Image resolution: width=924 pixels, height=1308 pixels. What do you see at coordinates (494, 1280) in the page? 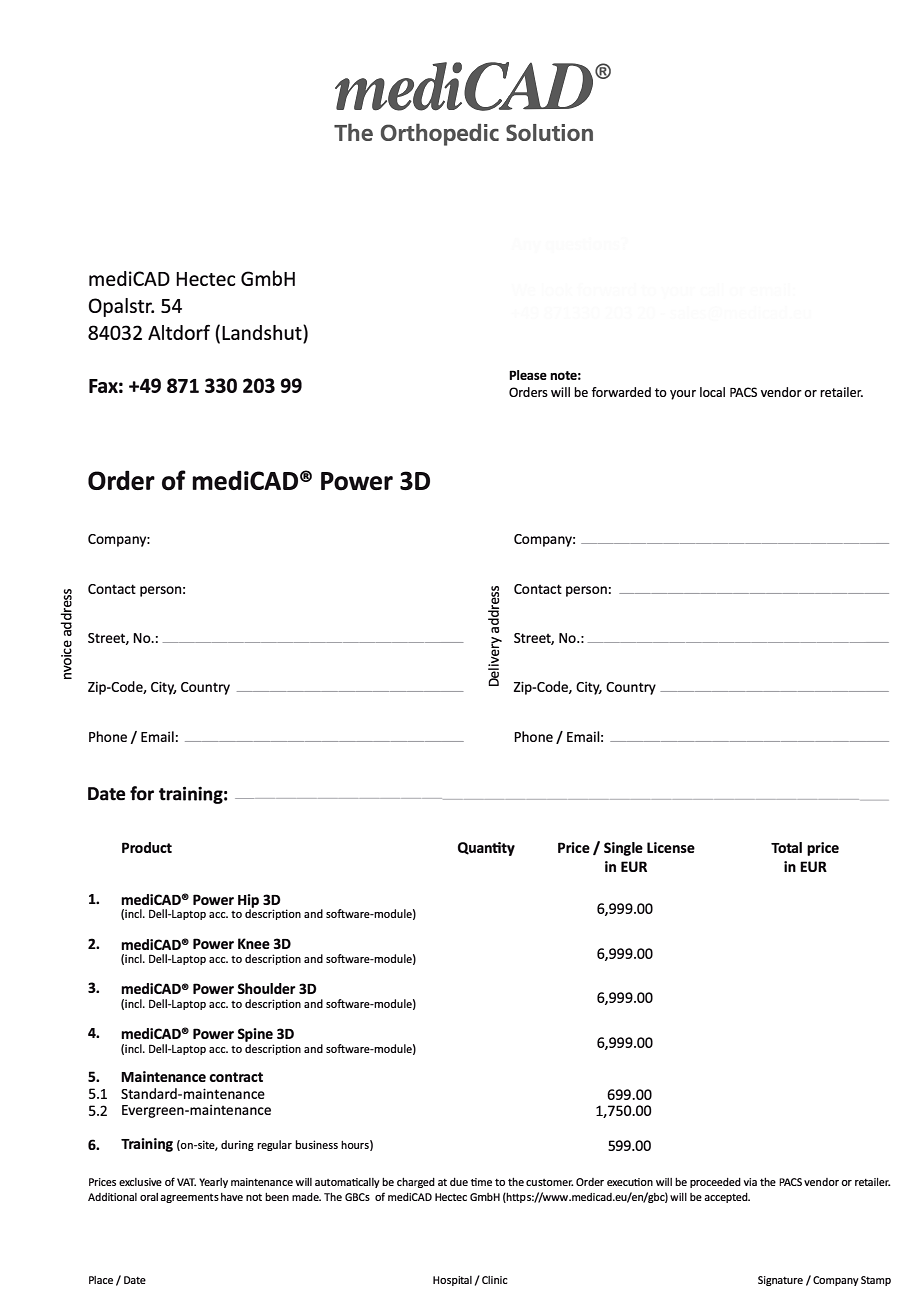
I see `Clinic` at bounding box center [494, 1280].
